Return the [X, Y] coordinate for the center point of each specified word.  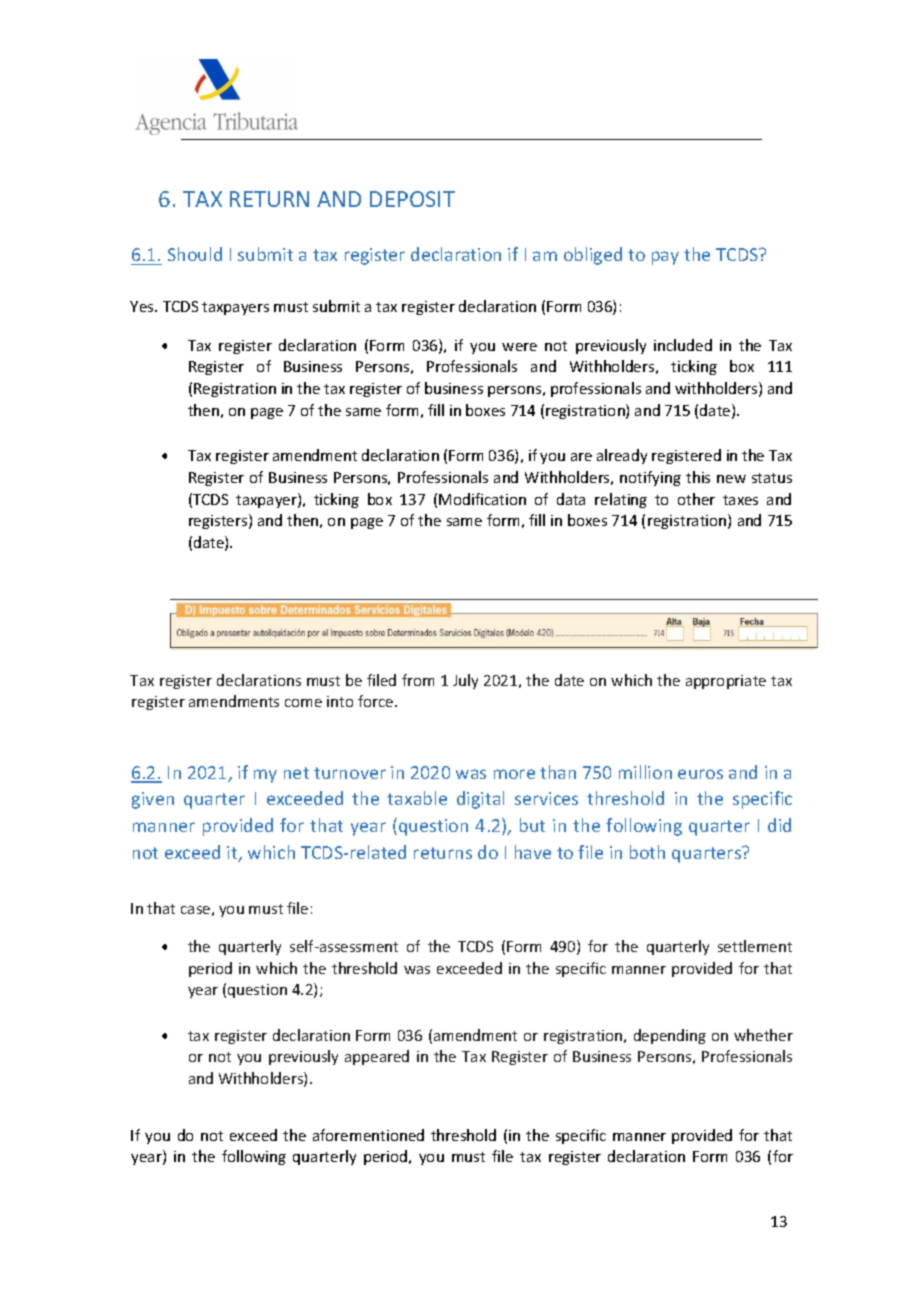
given [153, 800]
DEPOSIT [412, 199]
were [519, 347]
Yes [143, 306]
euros [700, 774]
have [533, 852]
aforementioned [368, 1135]
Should [195, 254]
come [303, 703]
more [514, 774]
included [683, 345]
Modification [482, 499]
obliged [593, 256]
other [696, 499]
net [296, 773]
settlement [755, 946]
